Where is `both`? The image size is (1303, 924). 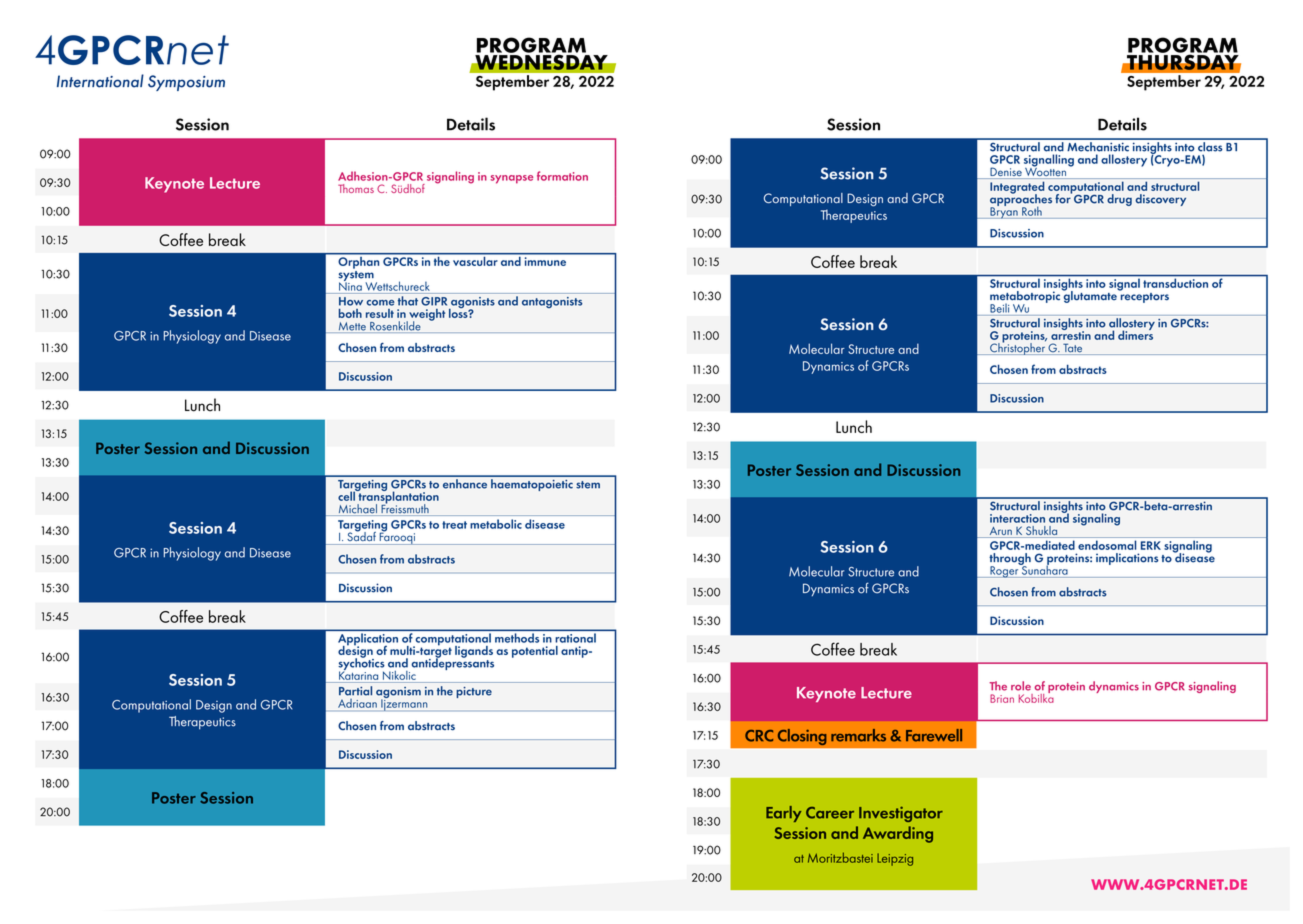 both is located at coordinates (350, 313).
